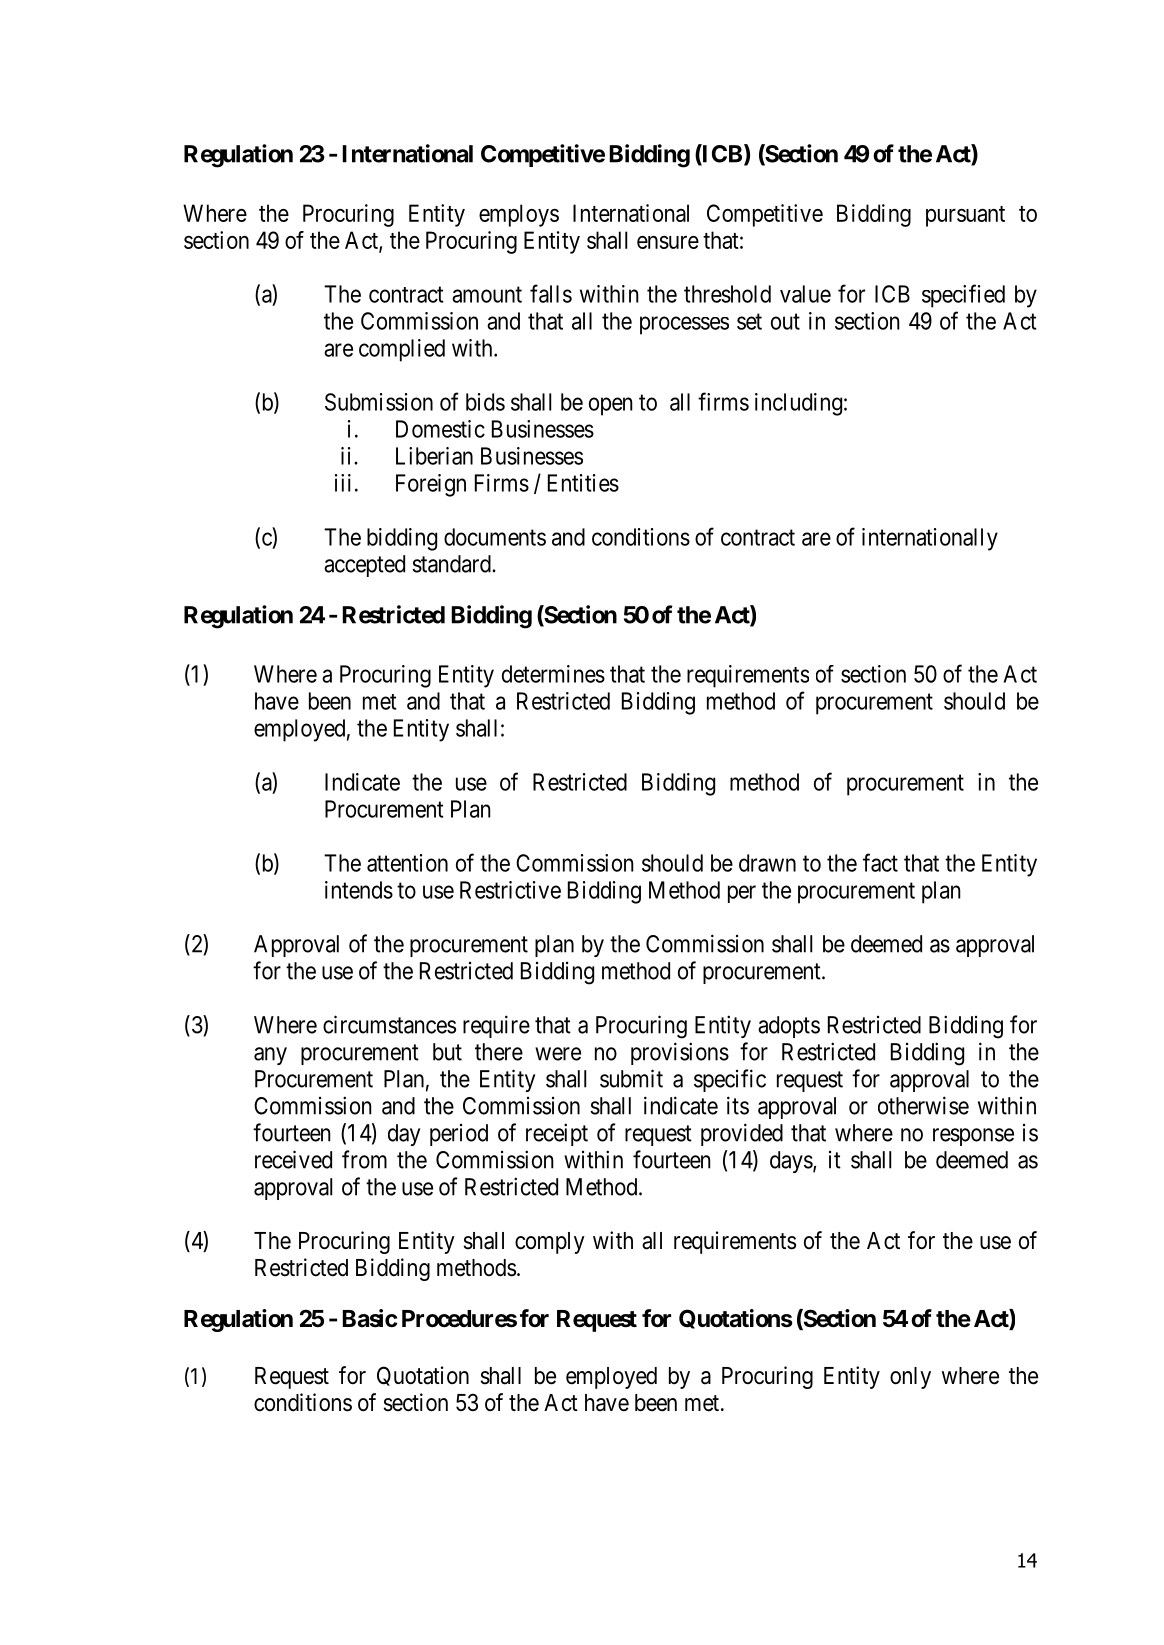 Image resolution: width=1164 pixels, height=1645 pixels. Describe the element at coordinates (364, 1159) in the screenshot. I see `from` at that location.
